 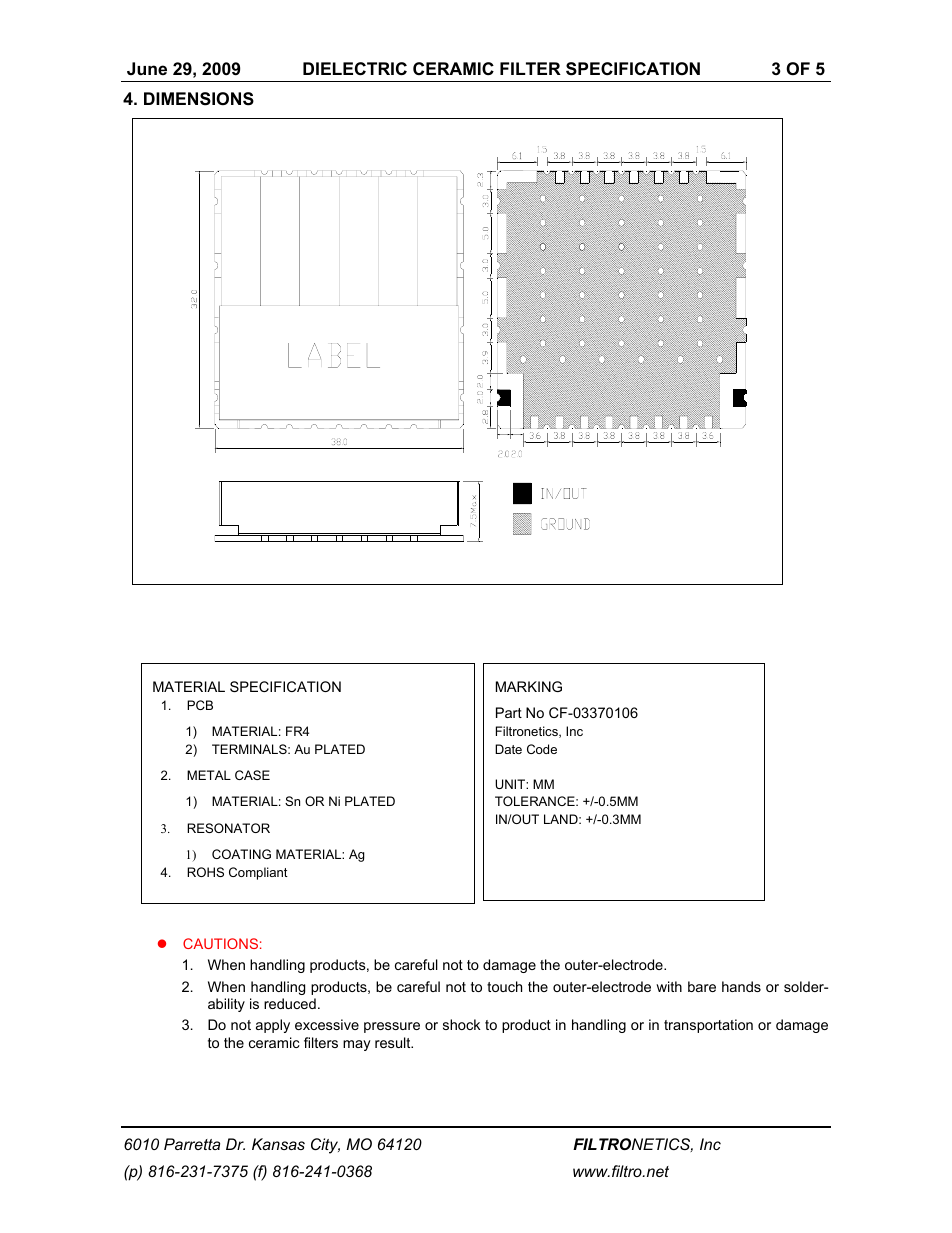 I want to click on PCB, so click(x=200, y=705).
